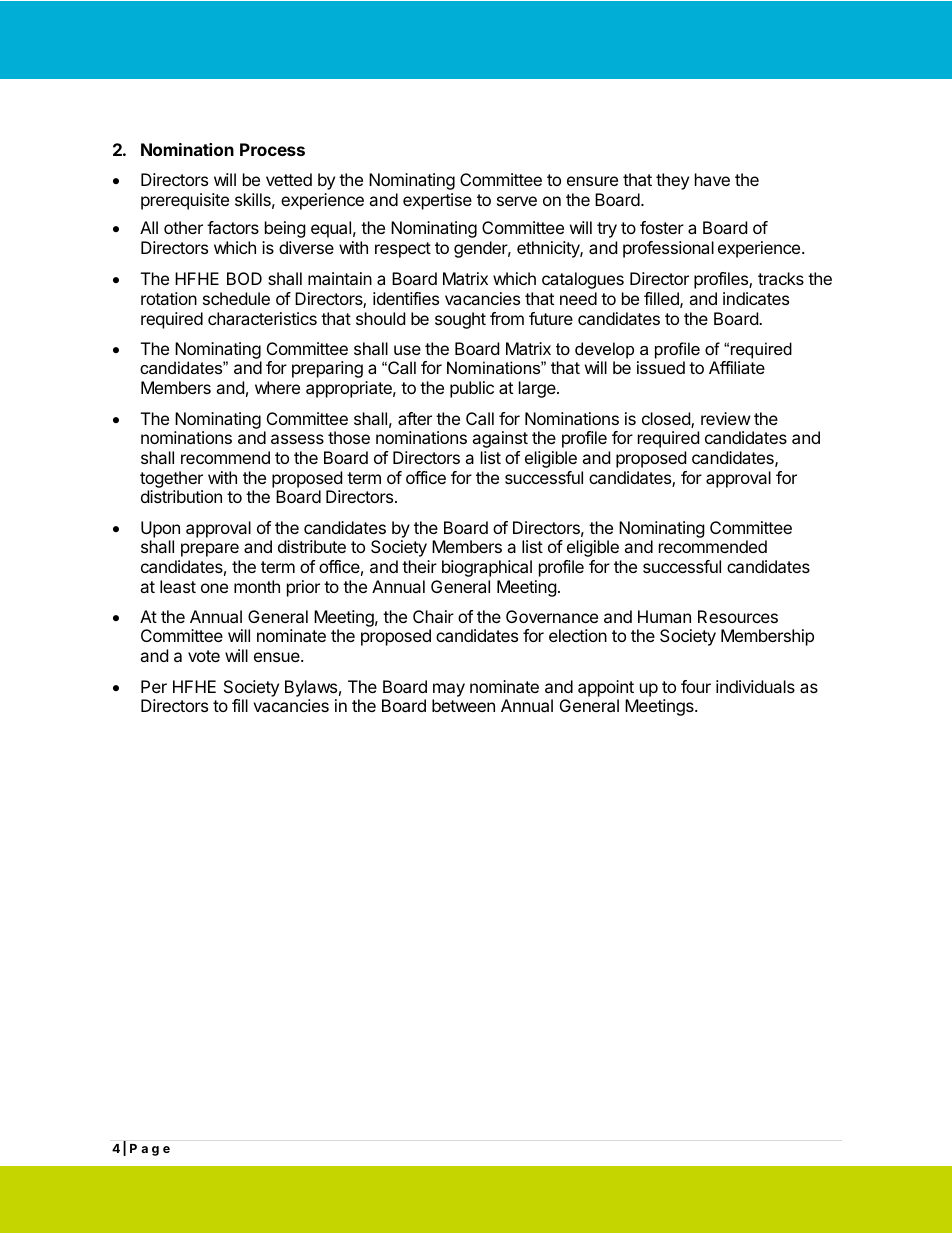 The image size is (952, 1233). What do you see at coordinates (712, 179) in the page?
I see `have` at bounding box center [712, 179].
